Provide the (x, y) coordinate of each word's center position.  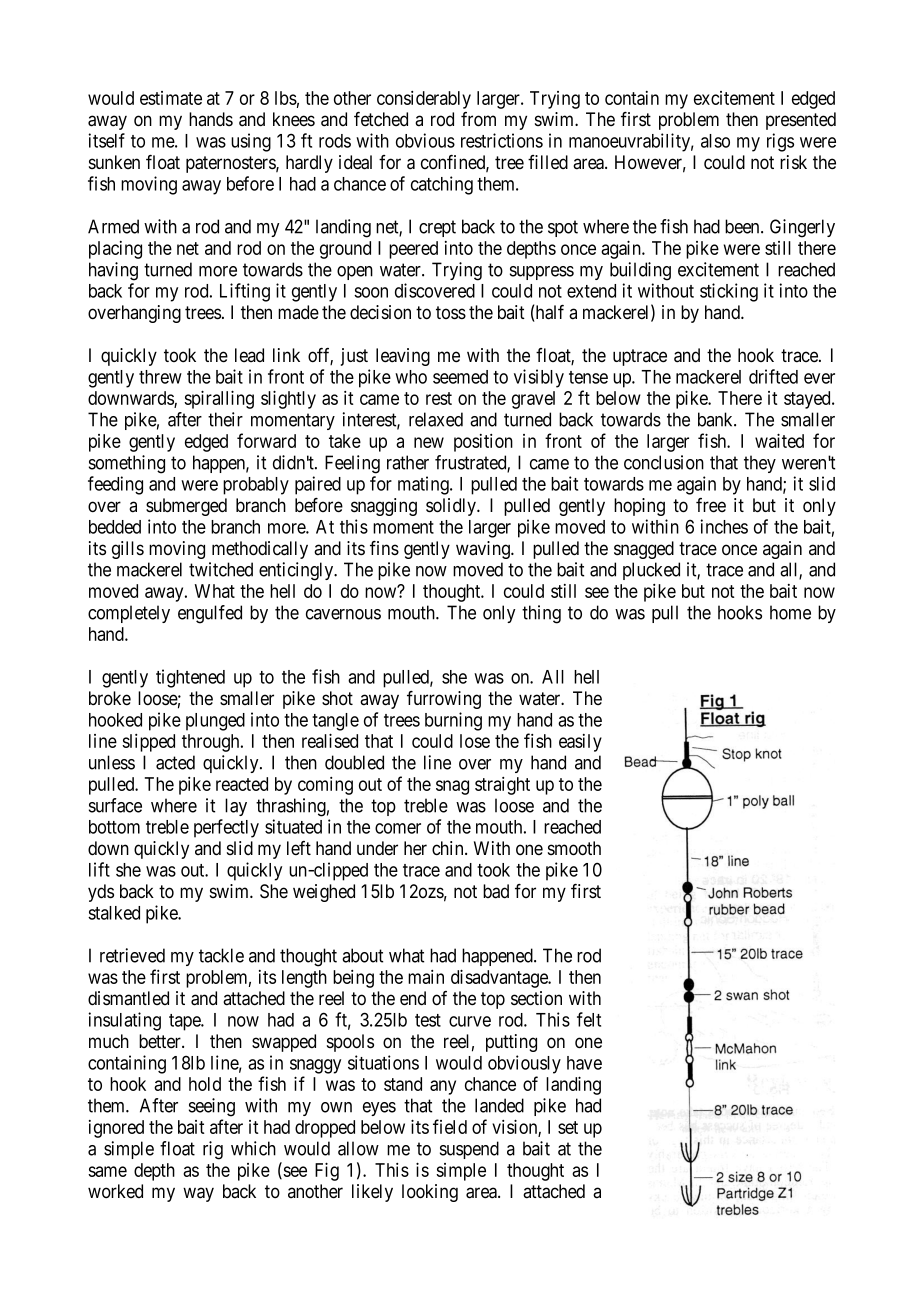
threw (160, 377)
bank (716, 419)
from (478, 119)
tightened (190, 678)
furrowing (444, 700)
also (715, 141)
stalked (114, 913)
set (568, 1127)
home (790, 612)
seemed (460, 377)
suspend (469, 1150)
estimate (171, 98)
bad (496, 891)
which (253, 1148)
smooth (574, 848)
